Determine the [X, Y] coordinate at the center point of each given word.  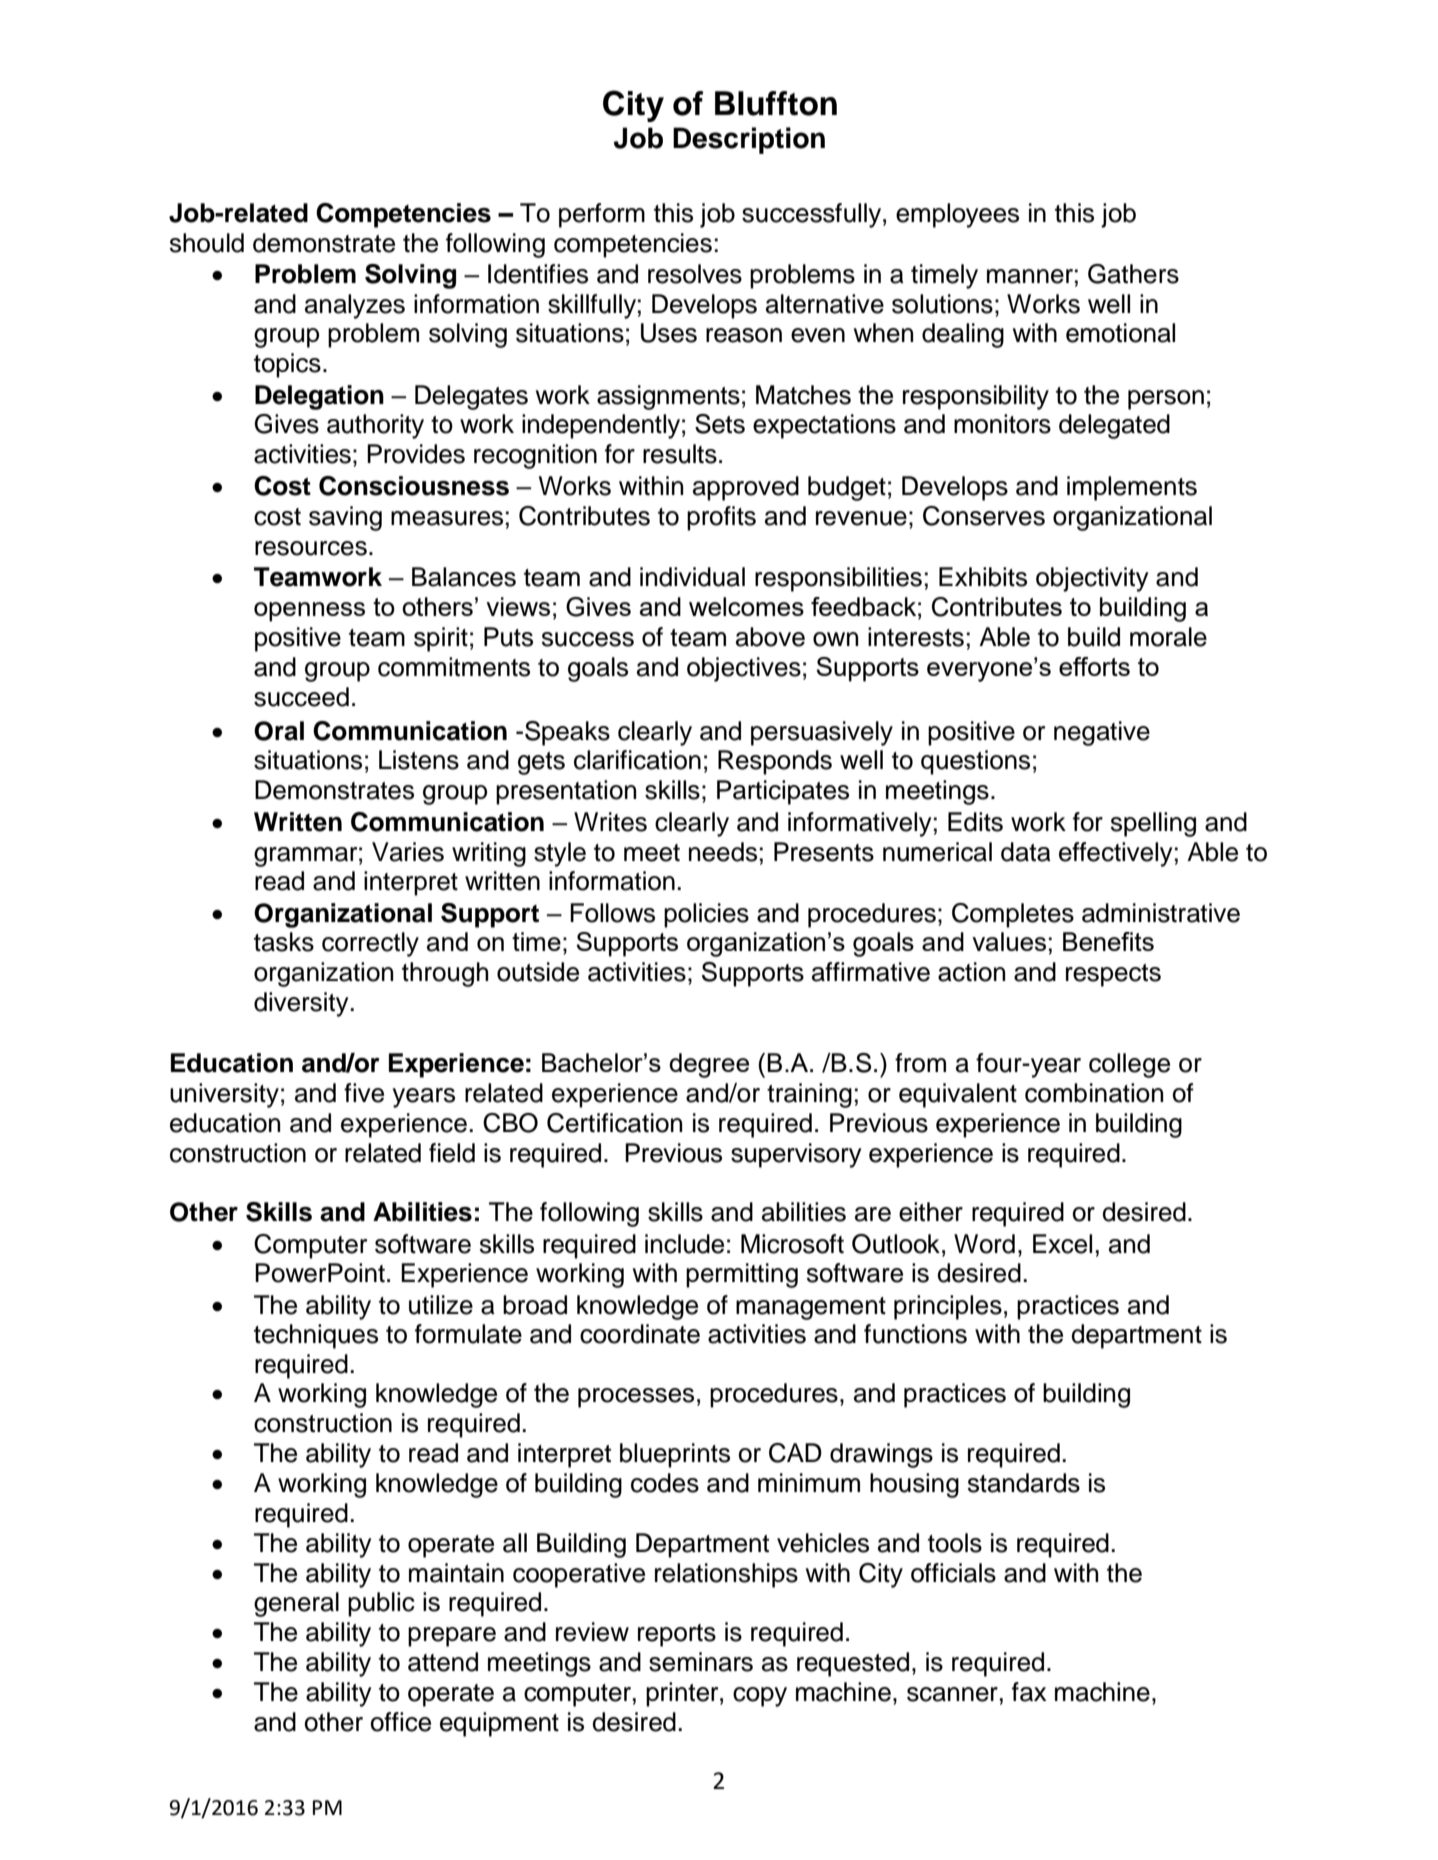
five [364, 1093]
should [207, 243]
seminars [701, 1662]
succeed [301, 697]
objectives [744, 669]
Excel [1062, 1244]
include [684, 1244]
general [296, 1604]
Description [749, 140]
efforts [1094, 666]
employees [957, 215]
